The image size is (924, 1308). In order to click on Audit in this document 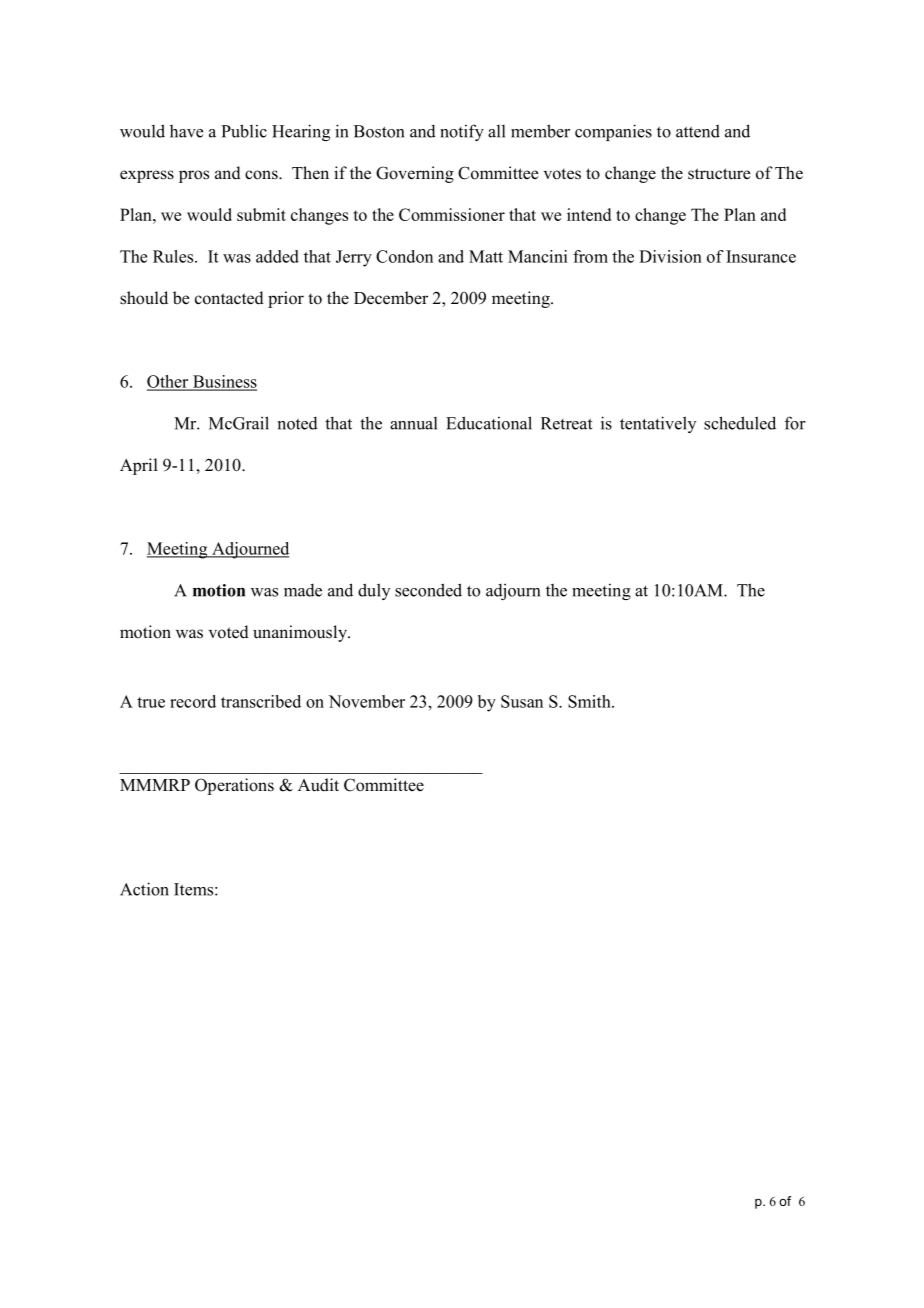, I will do `click(318, 785)`.
